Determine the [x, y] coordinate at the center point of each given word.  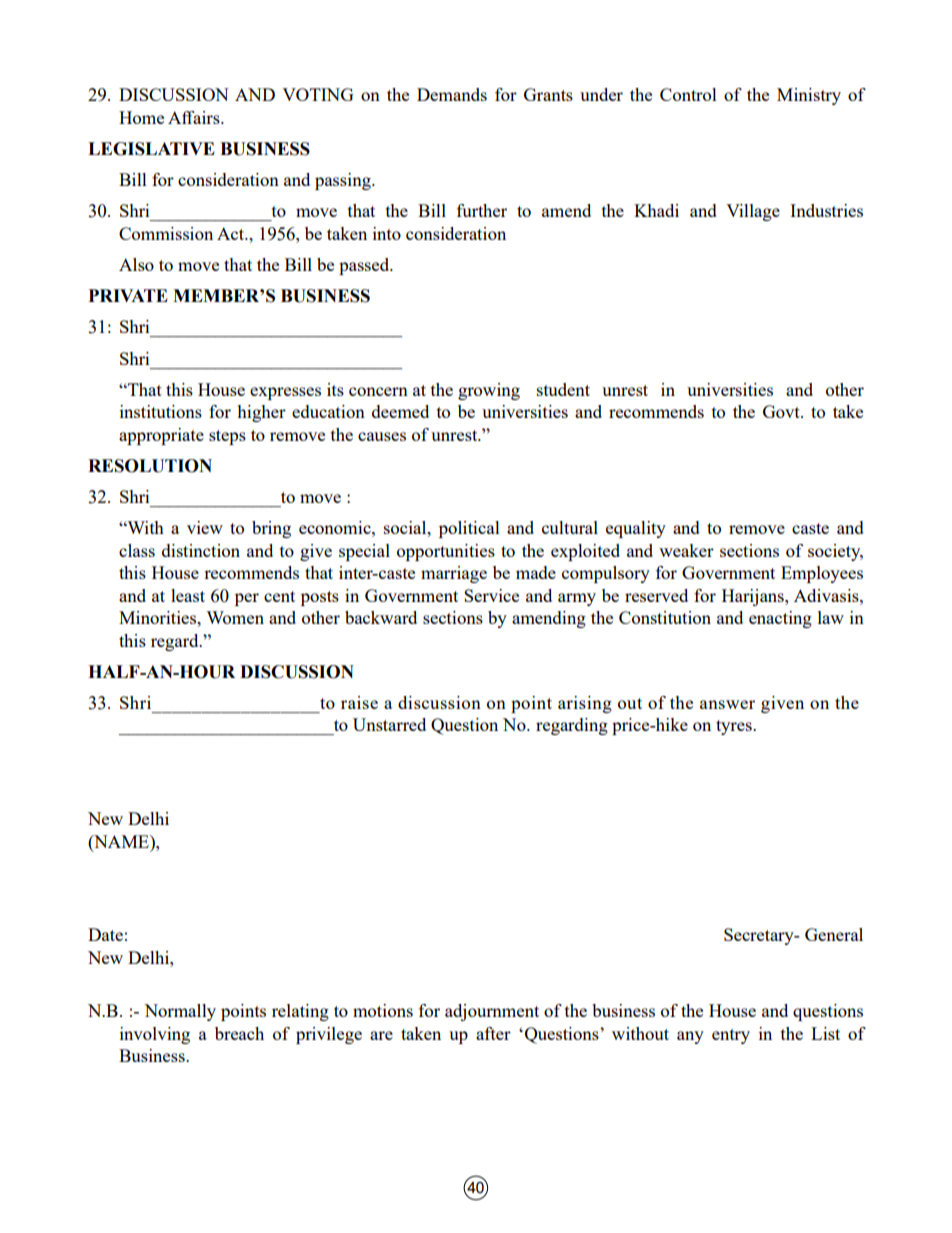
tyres [735, 727]
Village [753, 212]
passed [365, 266]
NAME [121, 841]
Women [235, 617]
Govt [782, 411]
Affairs [195, 117]
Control [688, 94]
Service [491, 595]
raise [359, 702]
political [469, 529]
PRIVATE [128, 295]
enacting [780, 619]
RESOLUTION [150, 466]
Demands [452, 94]
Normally [180, 1012]
